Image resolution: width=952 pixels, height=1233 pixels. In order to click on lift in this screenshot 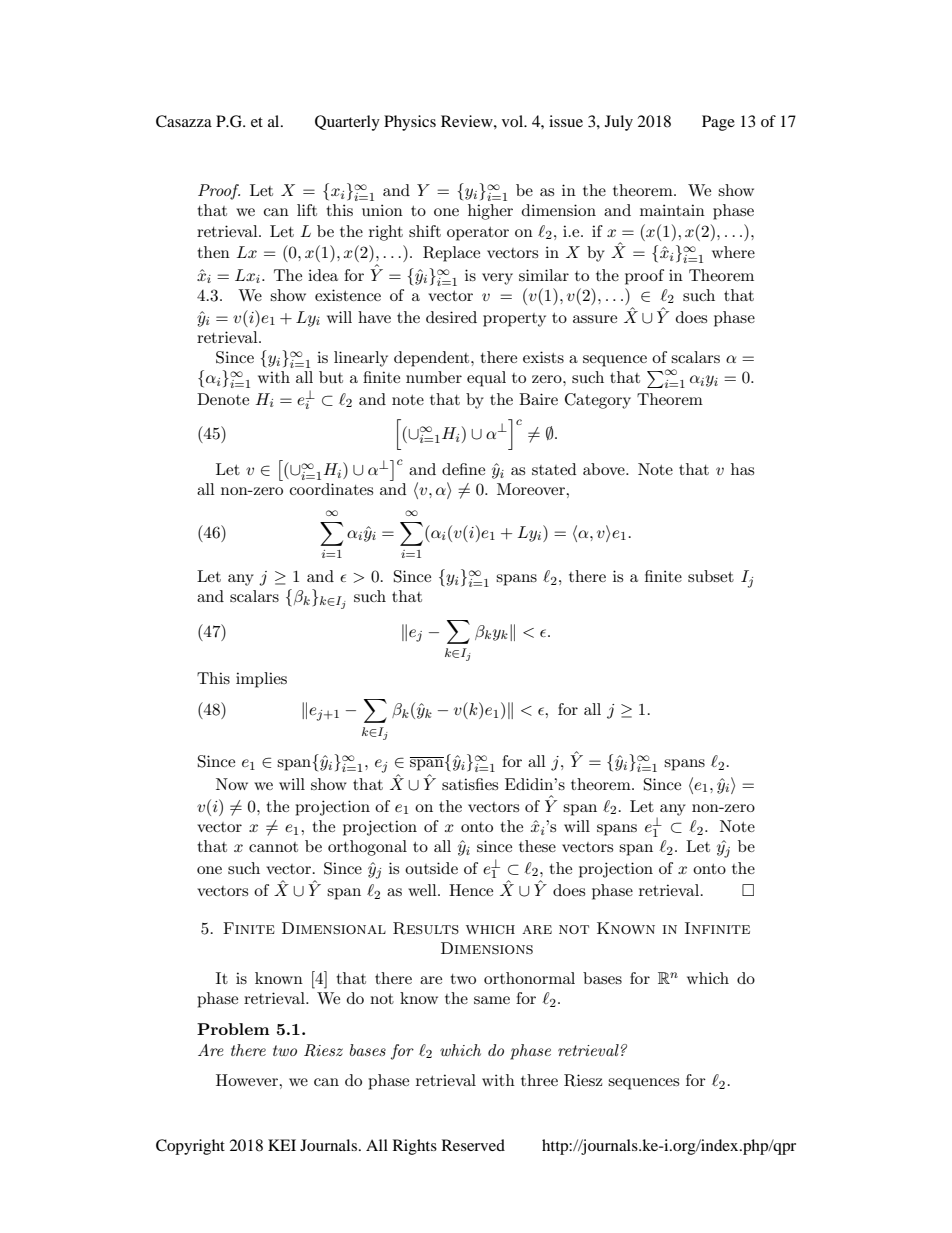, I will do `click(307, 210)`.
